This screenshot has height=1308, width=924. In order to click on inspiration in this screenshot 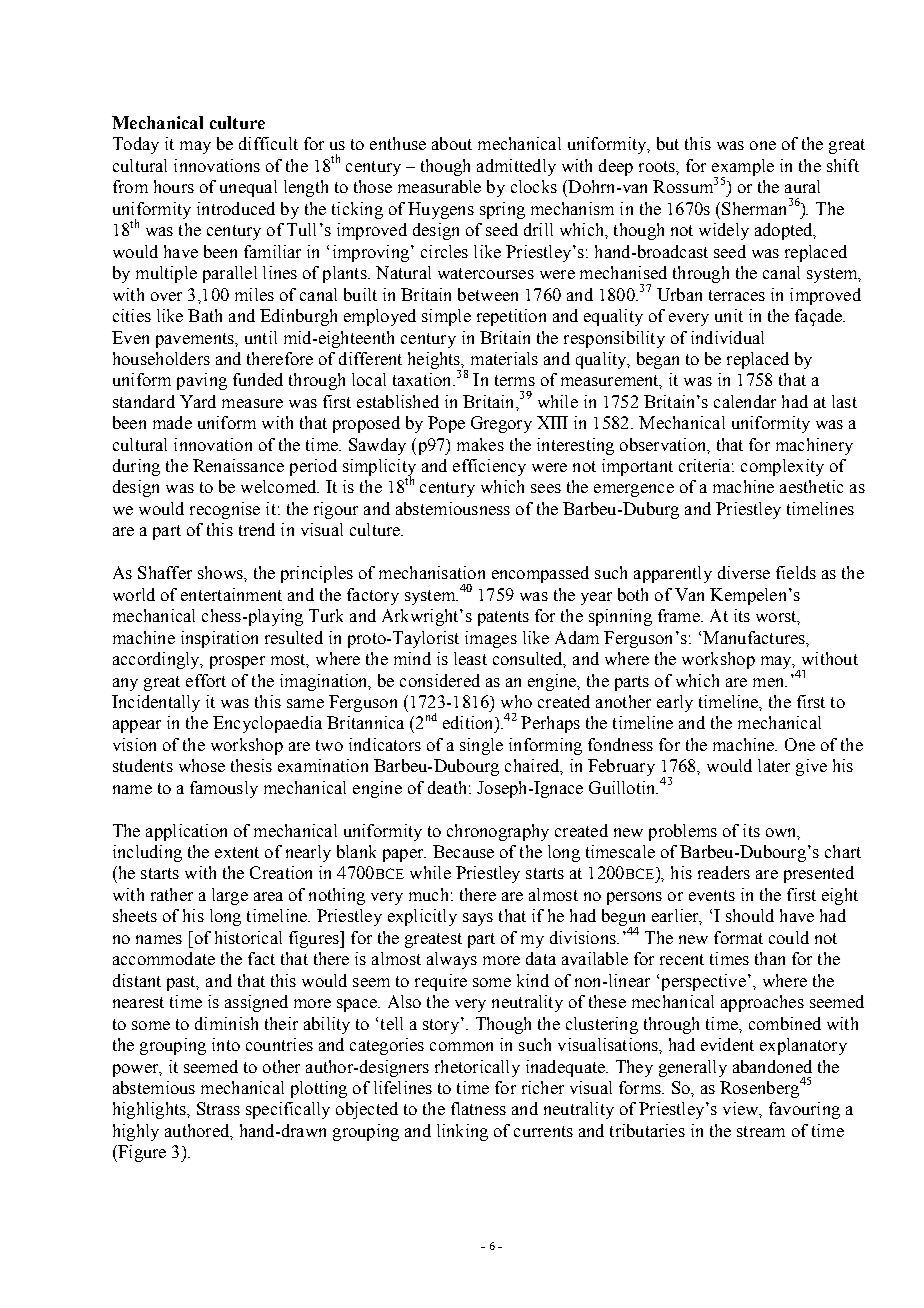, I will do `click(219, 639)`.
